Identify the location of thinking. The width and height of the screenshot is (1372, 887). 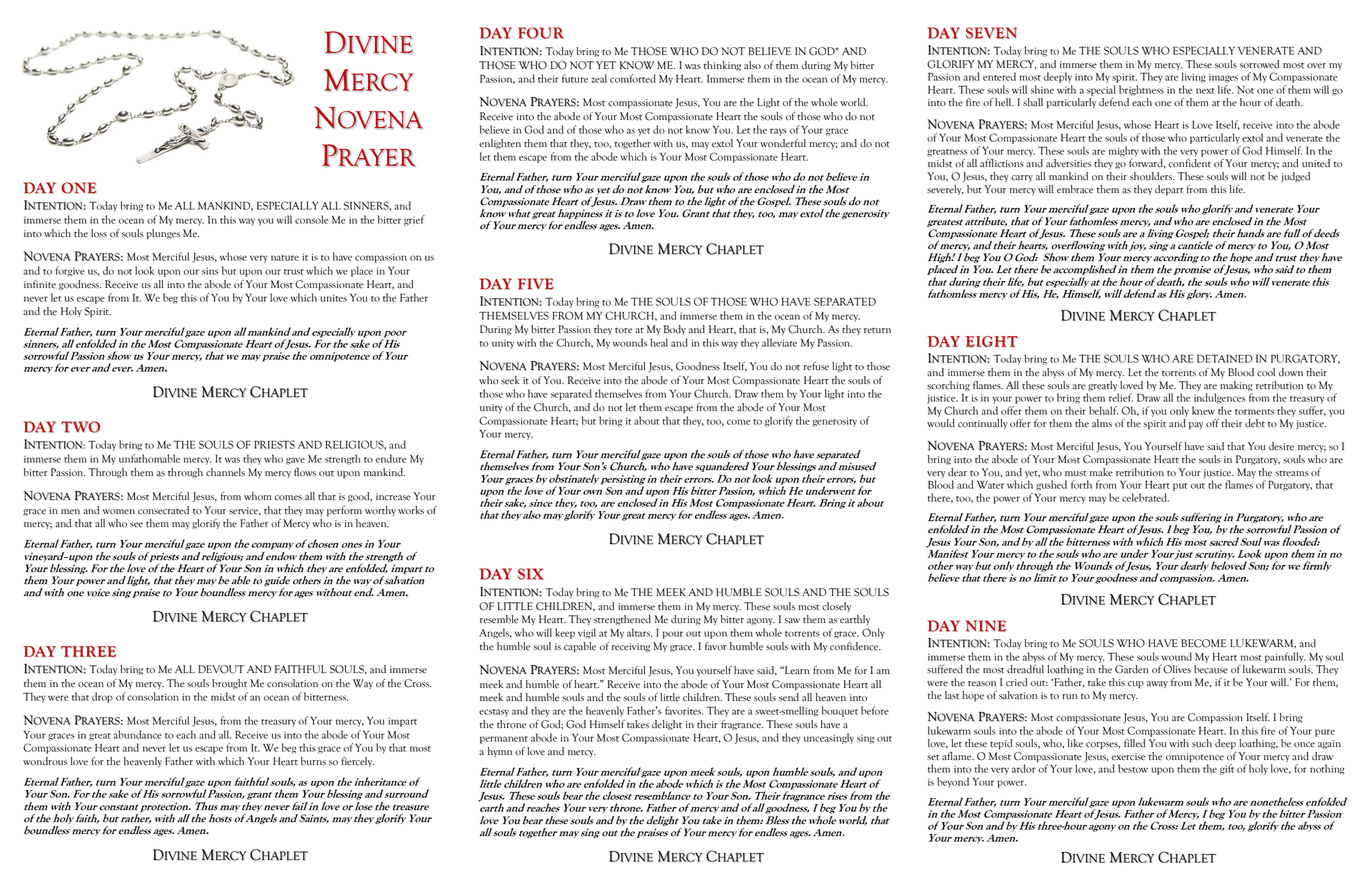
(722, 66).
